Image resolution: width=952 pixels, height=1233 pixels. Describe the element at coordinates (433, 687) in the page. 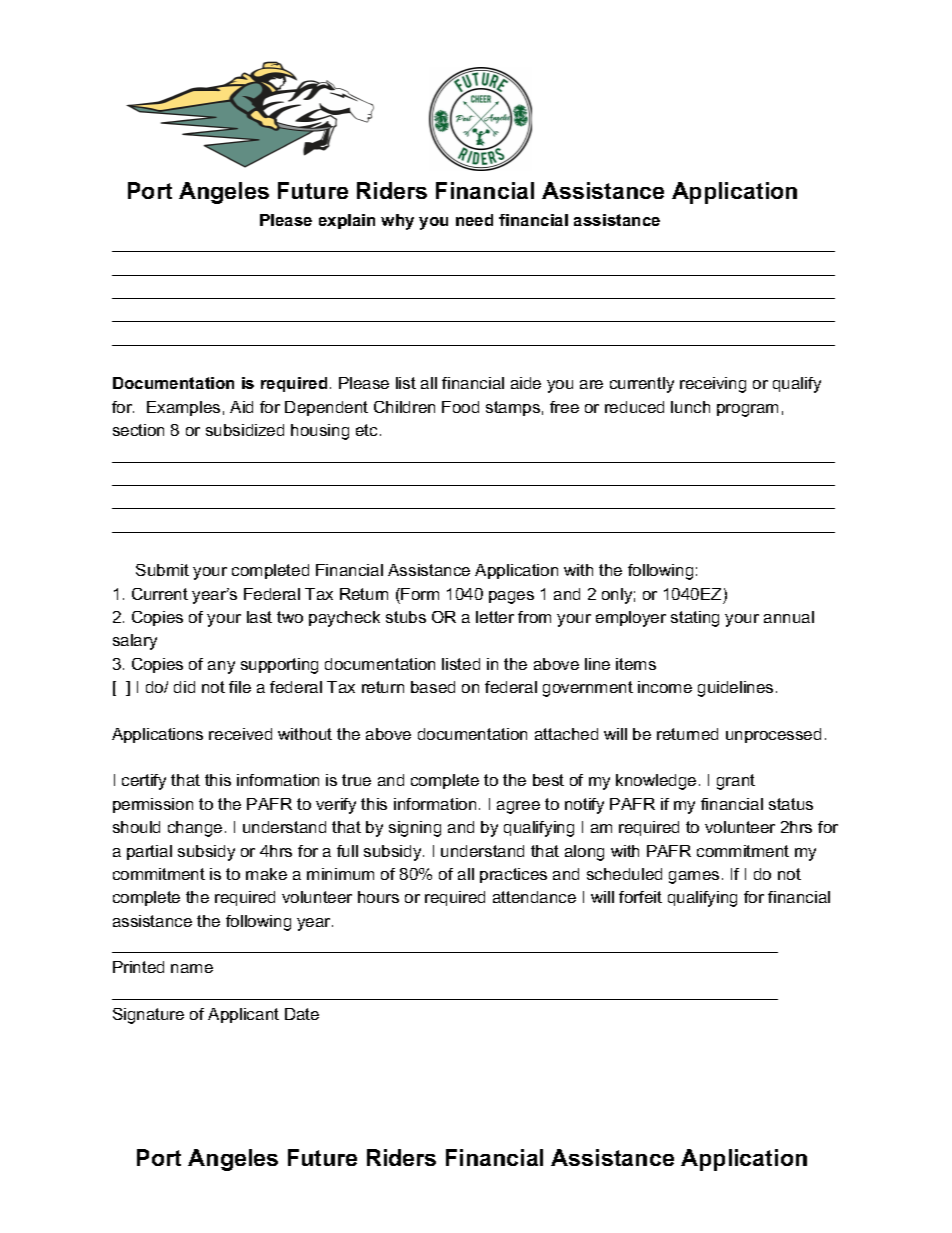

I see `based` at that location.
